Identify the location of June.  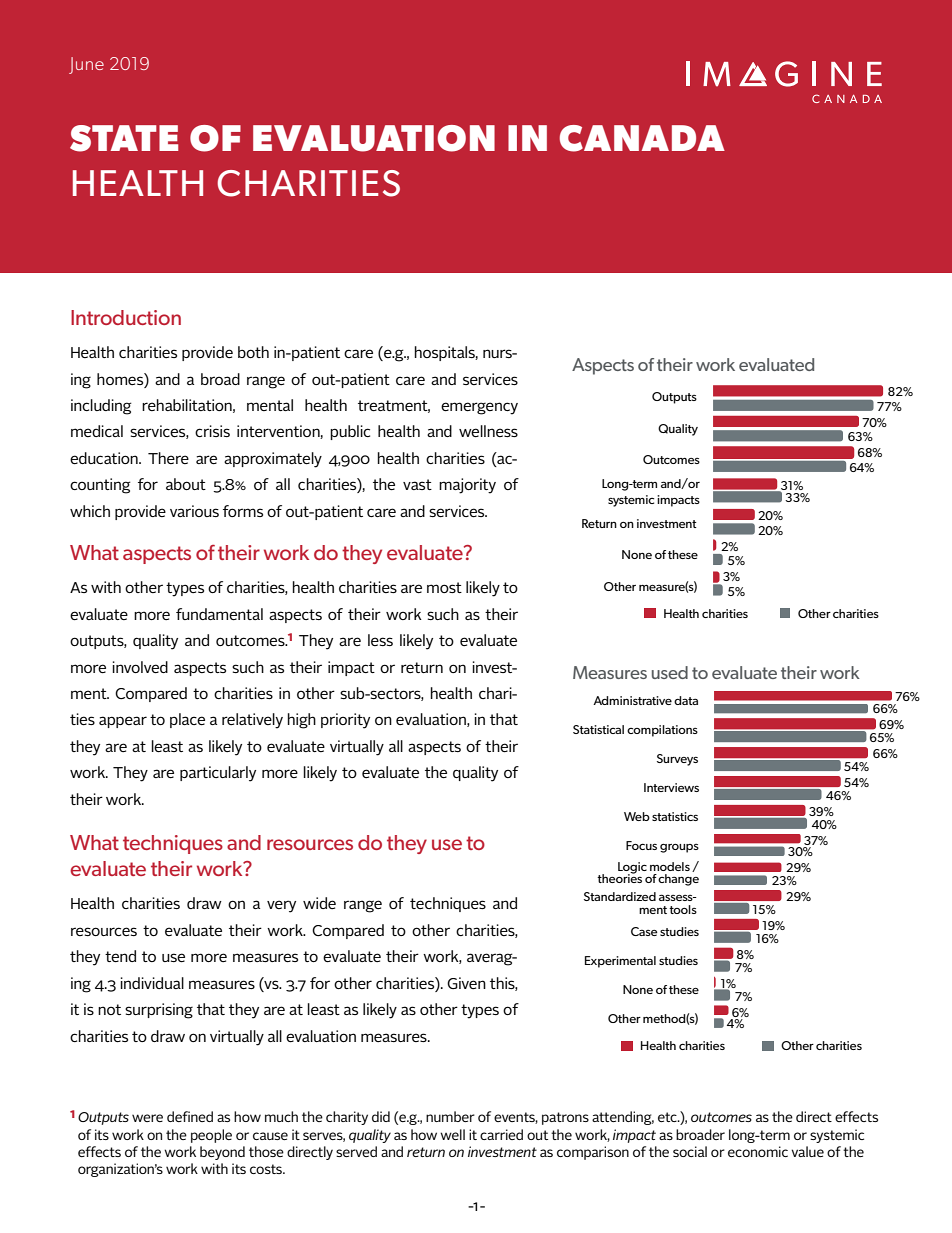
(86, 65).
